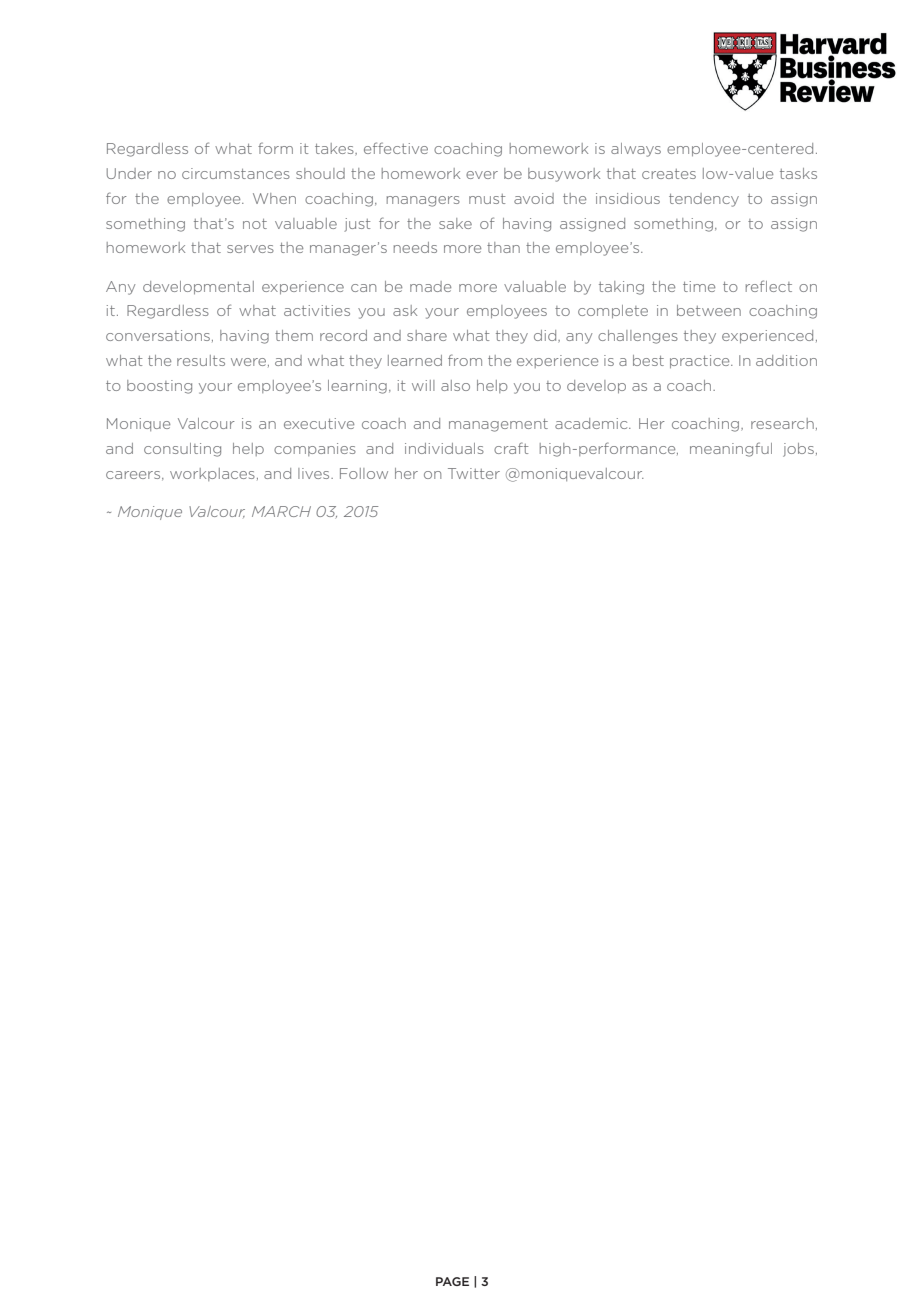 The height and width of the image is (1308, 924). What do you see at coordinates (731, 449) in the image?
I see `meaningful` at bounding box center [731, 449].
